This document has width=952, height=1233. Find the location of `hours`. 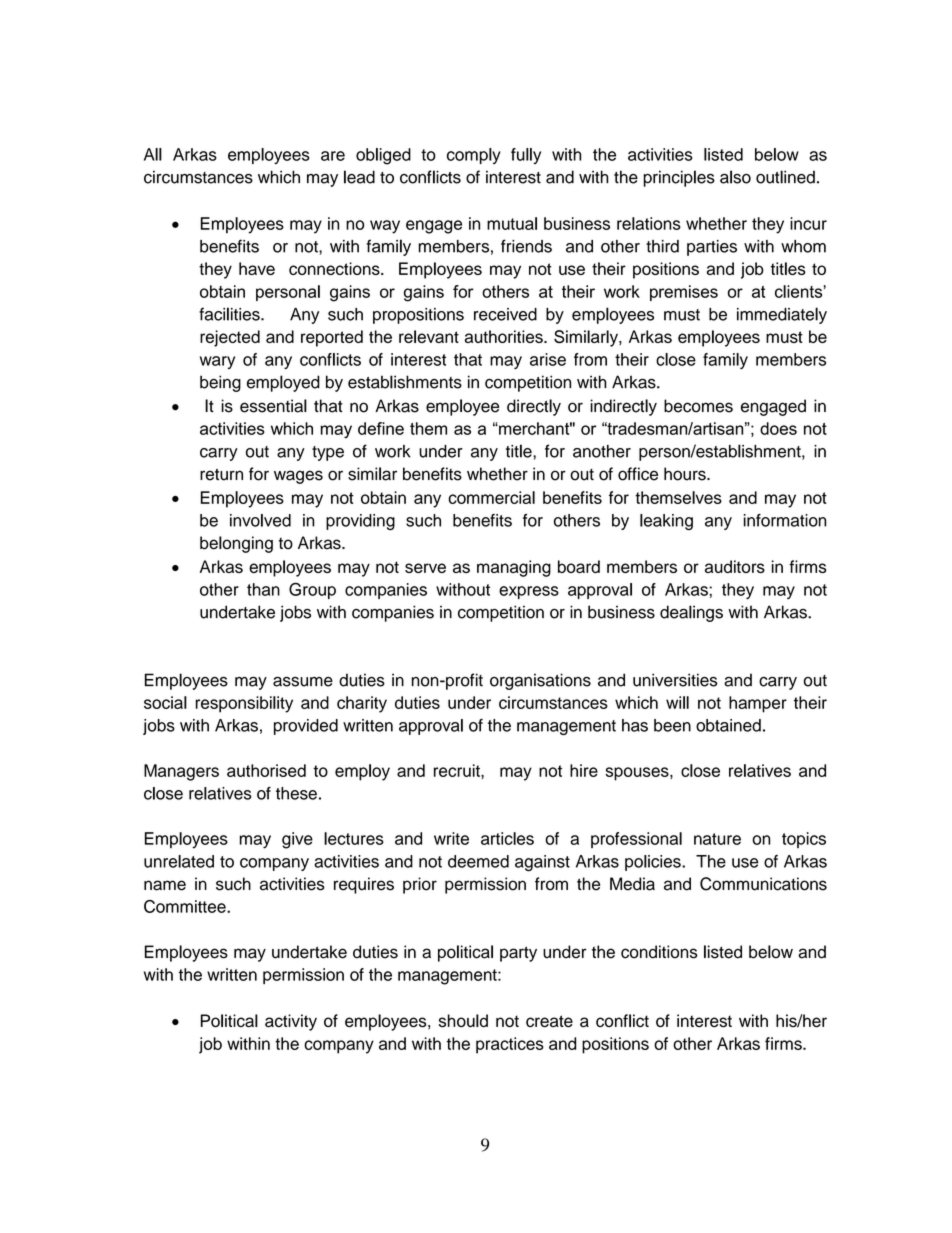

hours is located at coordinates (686, 474).
